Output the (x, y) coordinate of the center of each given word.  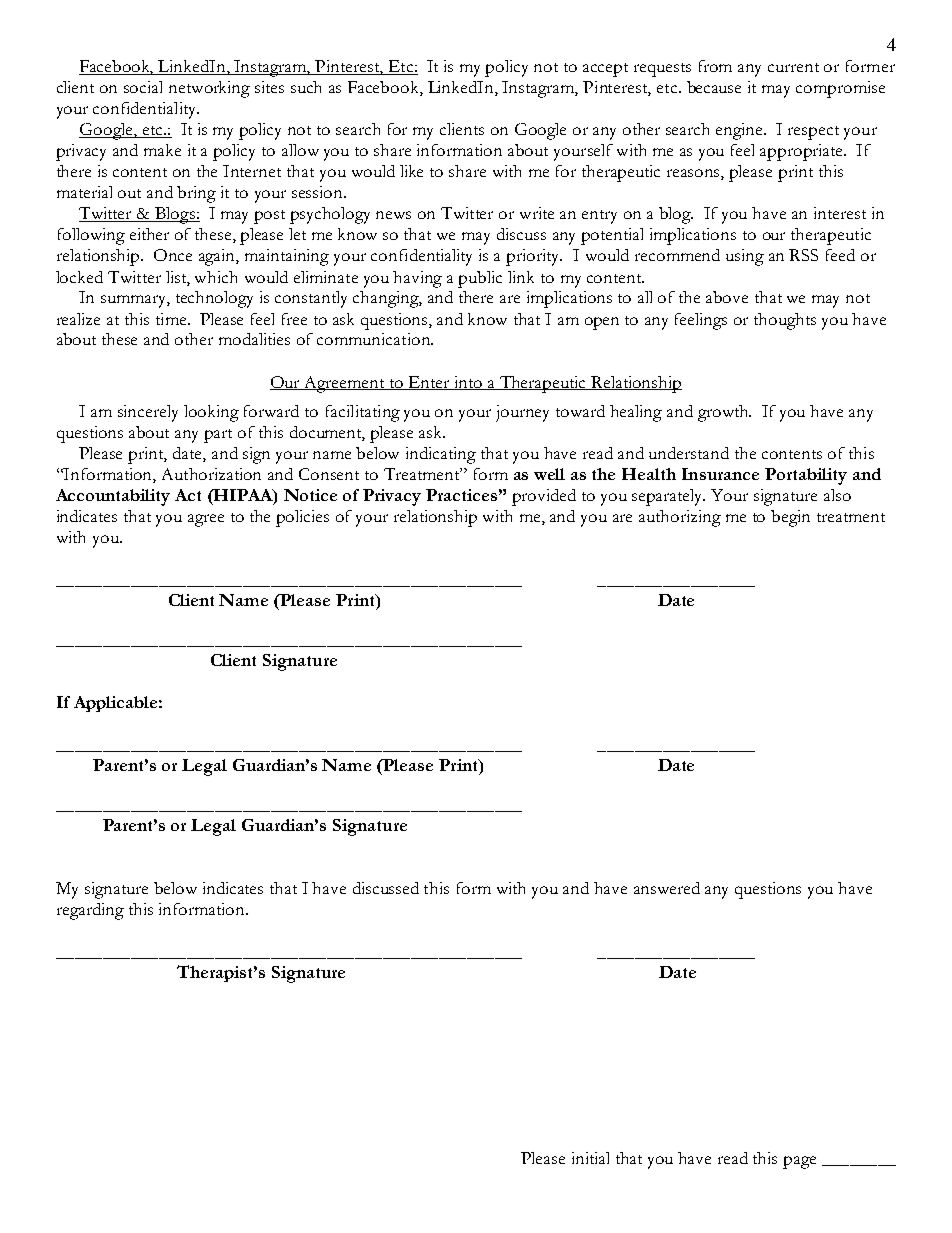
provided (544, 497)
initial (590, 1158)
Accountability (113, 497)
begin (790, 518)
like (411, 171)
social (143, 87)
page (799, 1162)
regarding (90, 911)
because (714, 87)
